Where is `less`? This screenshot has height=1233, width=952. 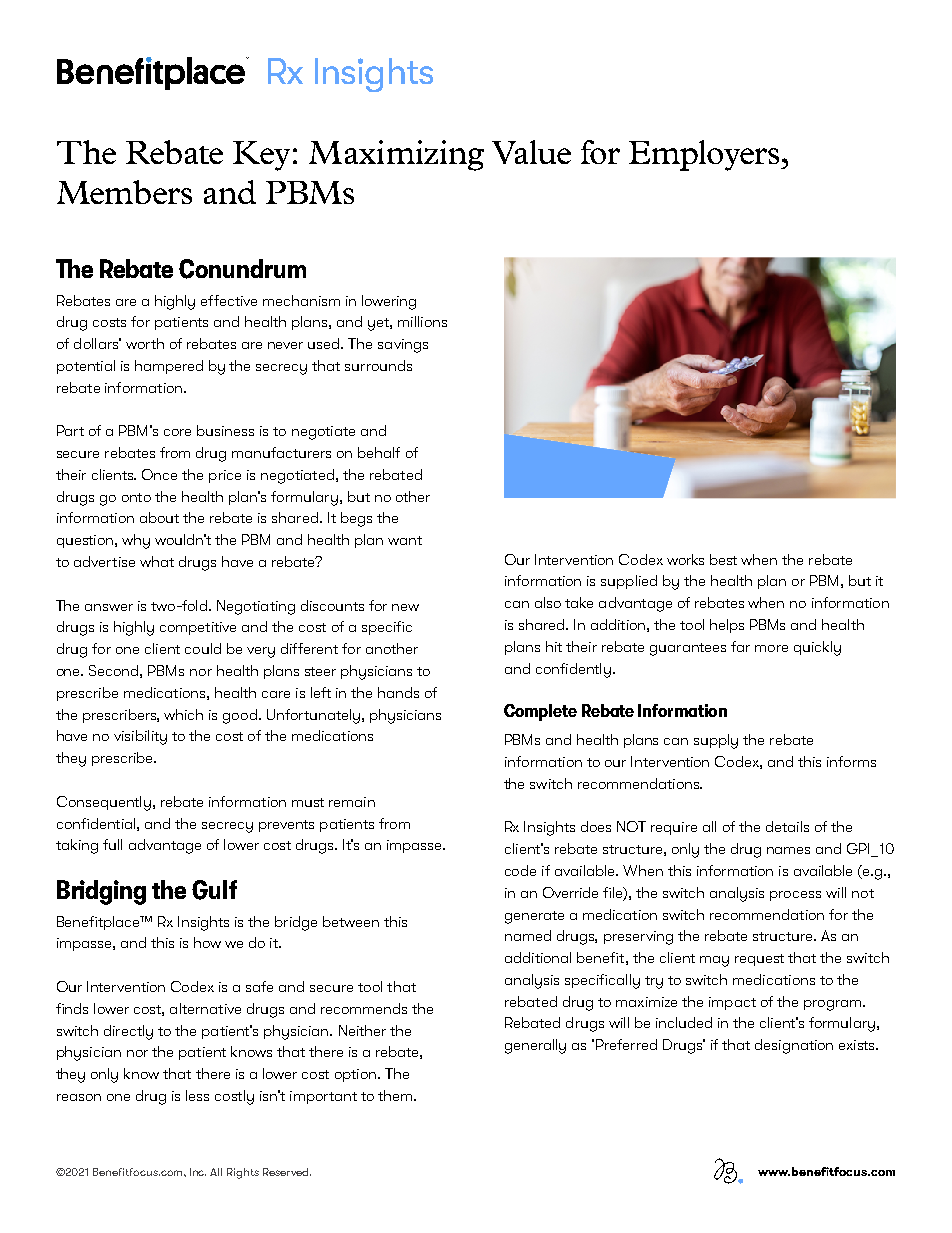 less is located at coordinates (197, 1095).
